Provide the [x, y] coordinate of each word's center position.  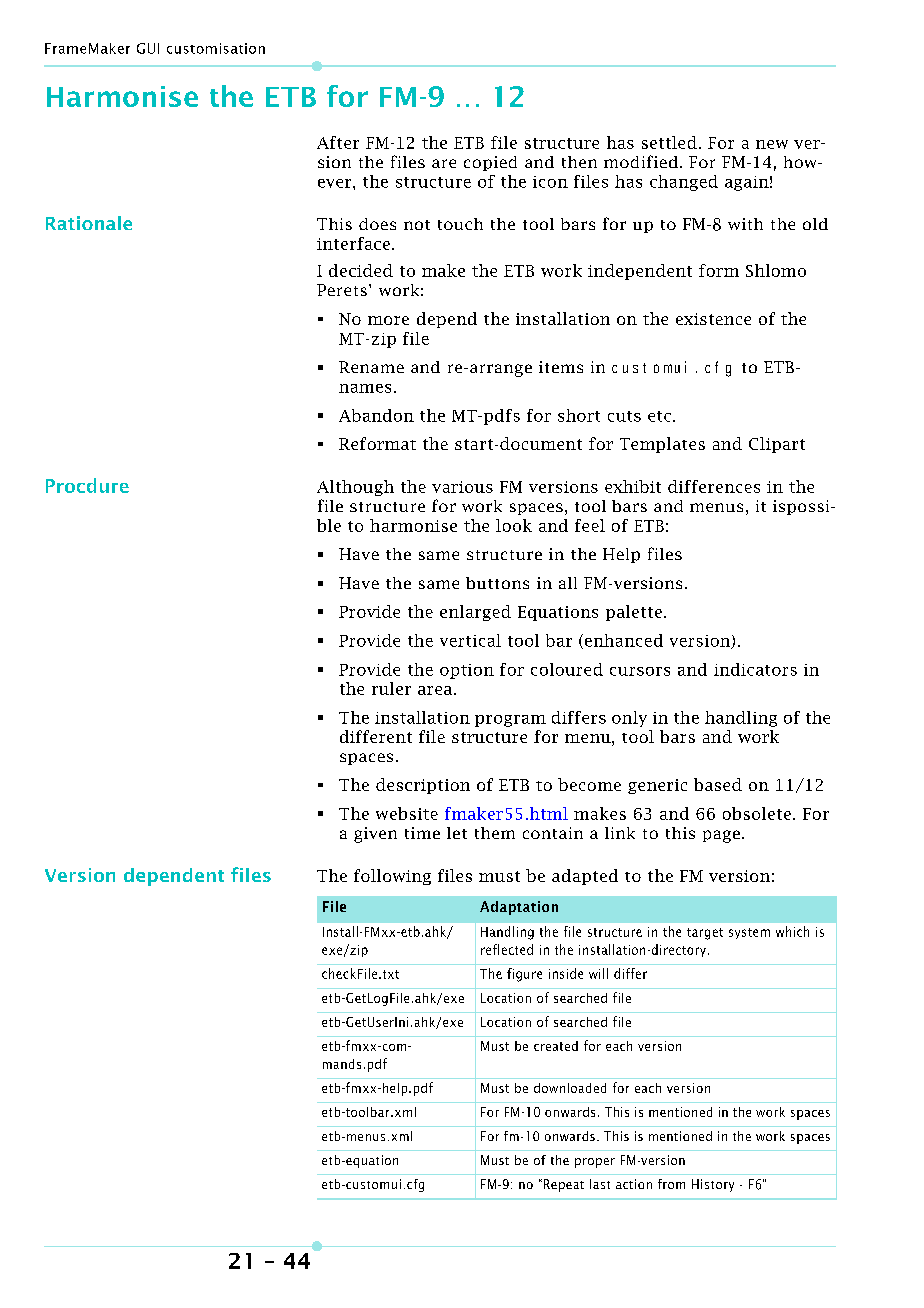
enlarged [475, 613]
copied [490, 163]
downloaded [570, 1088]
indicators [755, 669]
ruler [391, 688]
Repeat [564, 1185]
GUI [148, 48]
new [772, 144]
